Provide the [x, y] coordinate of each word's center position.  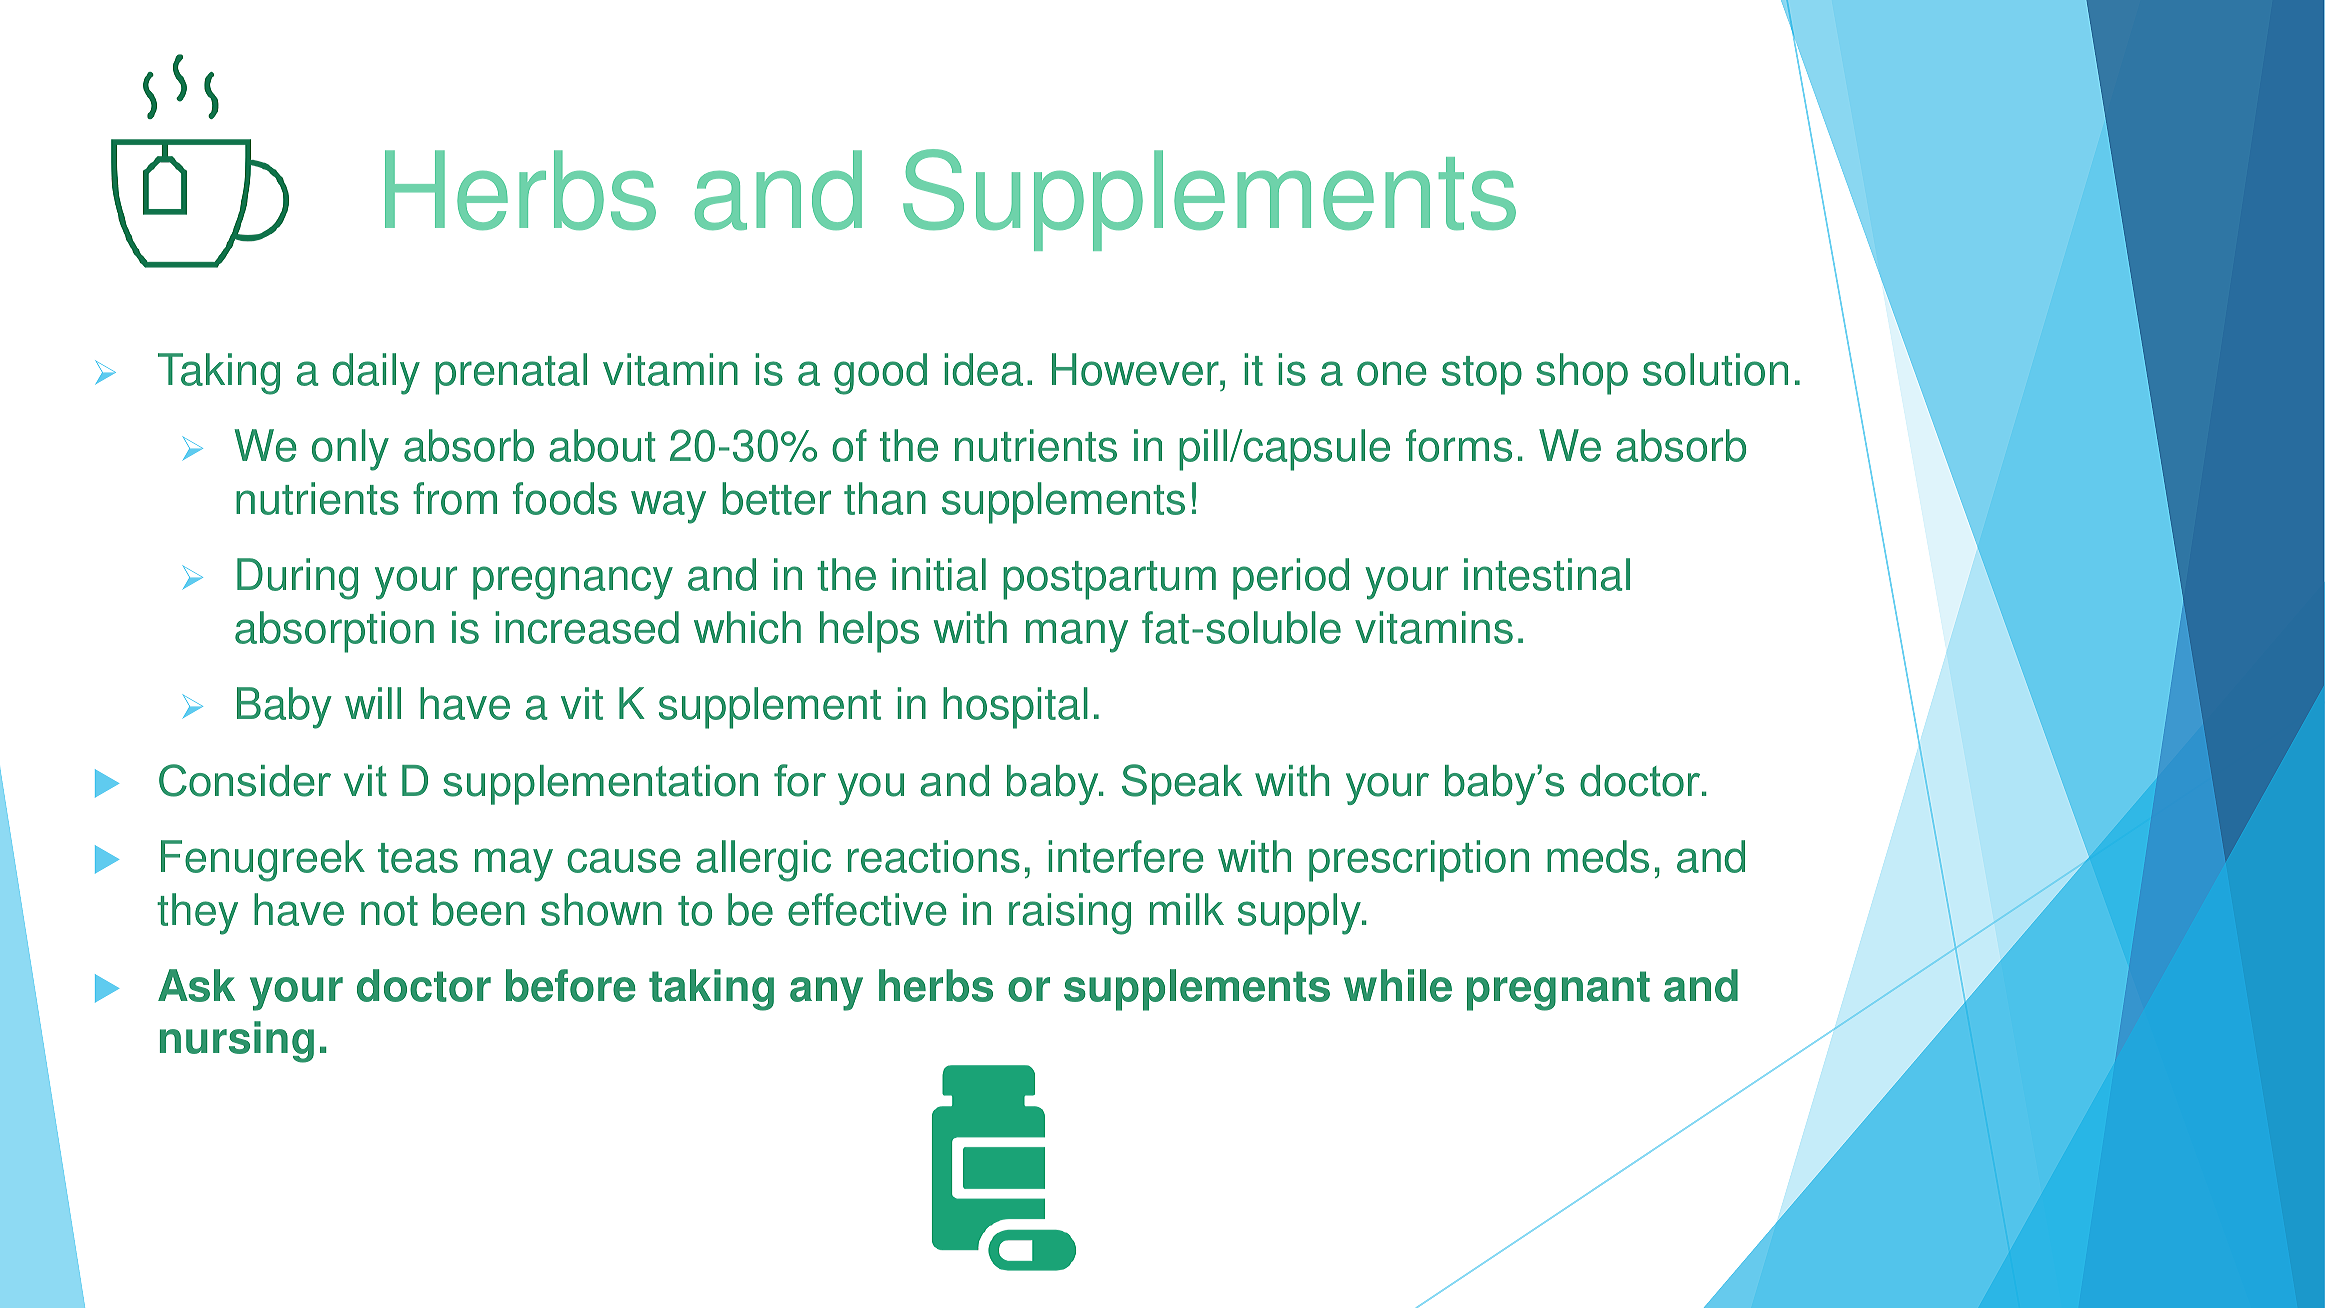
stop [1482, 375]
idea [983, 369]
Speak [1182, 784]
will [373, 703]
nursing [237, 1042]
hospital [1015, 708]
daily [376, 374]
